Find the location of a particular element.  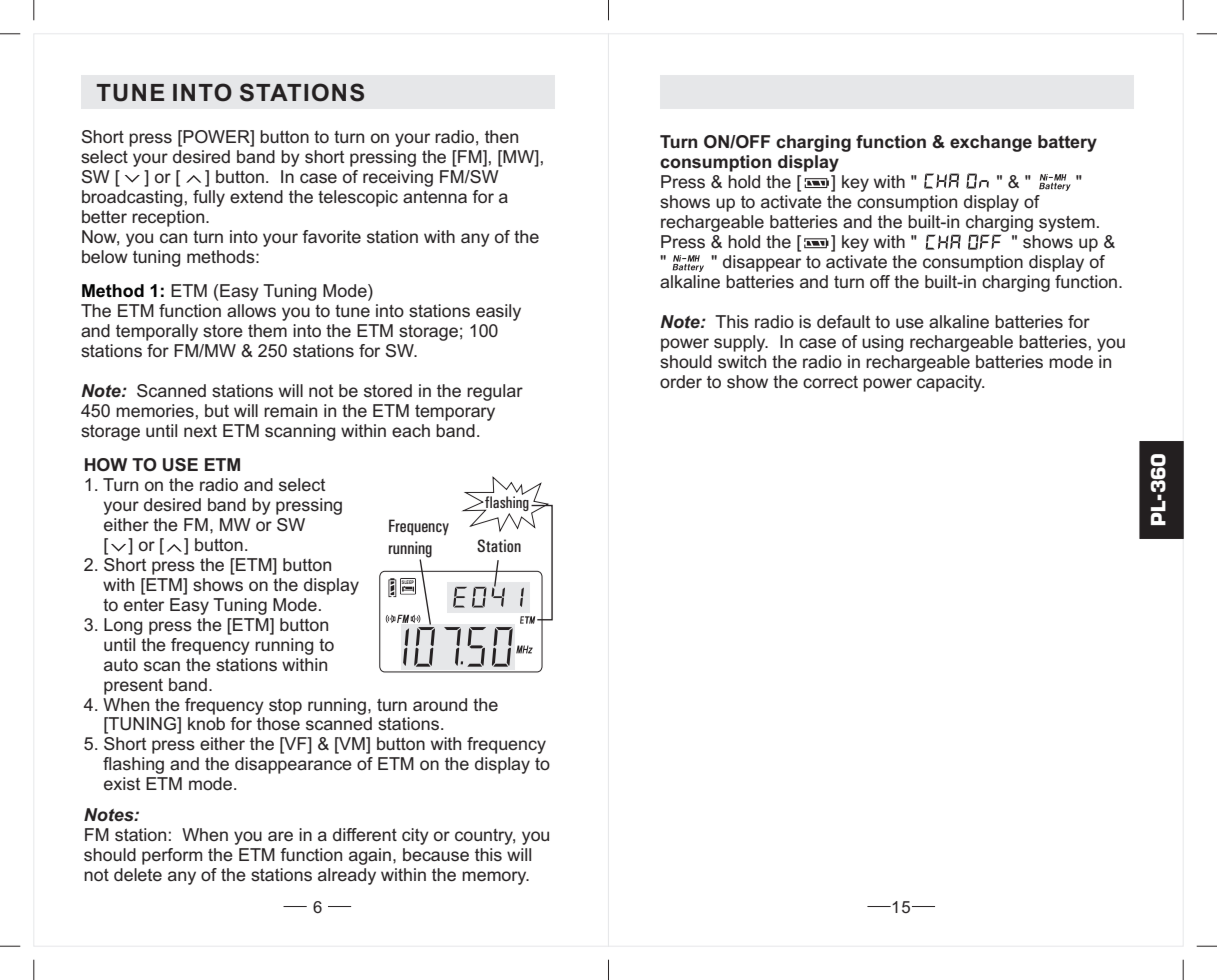

perform is located at coordinates (172, 856).
